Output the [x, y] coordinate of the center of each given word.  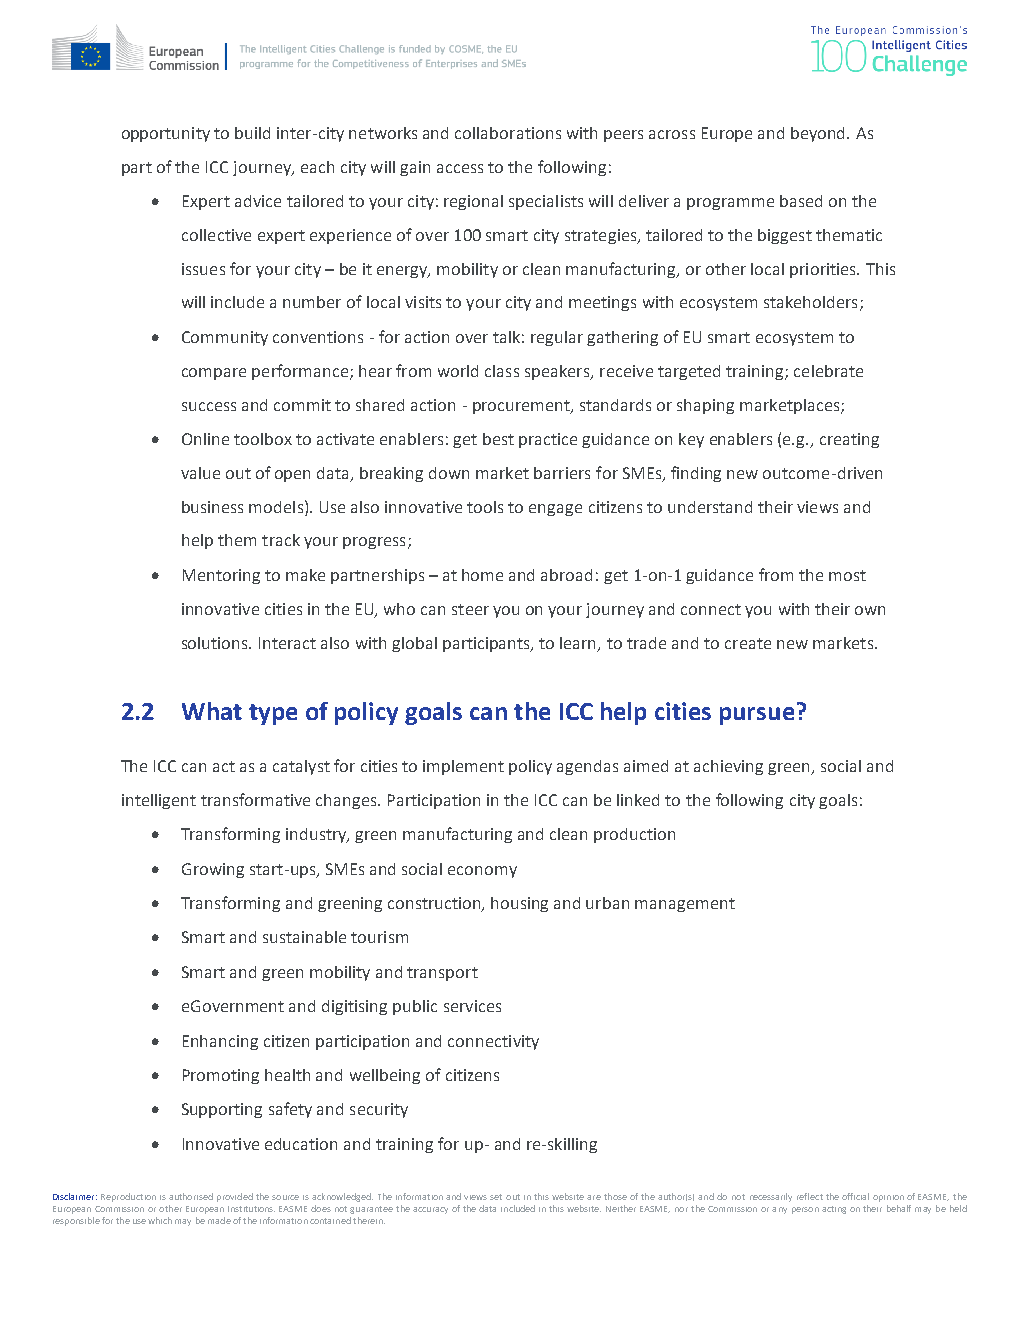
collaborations [508, 133]
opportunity [166, 134]
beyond [819, 134]
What [212, 711]
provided [235, 1197]
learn [579, 644]
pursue [757, 716]
